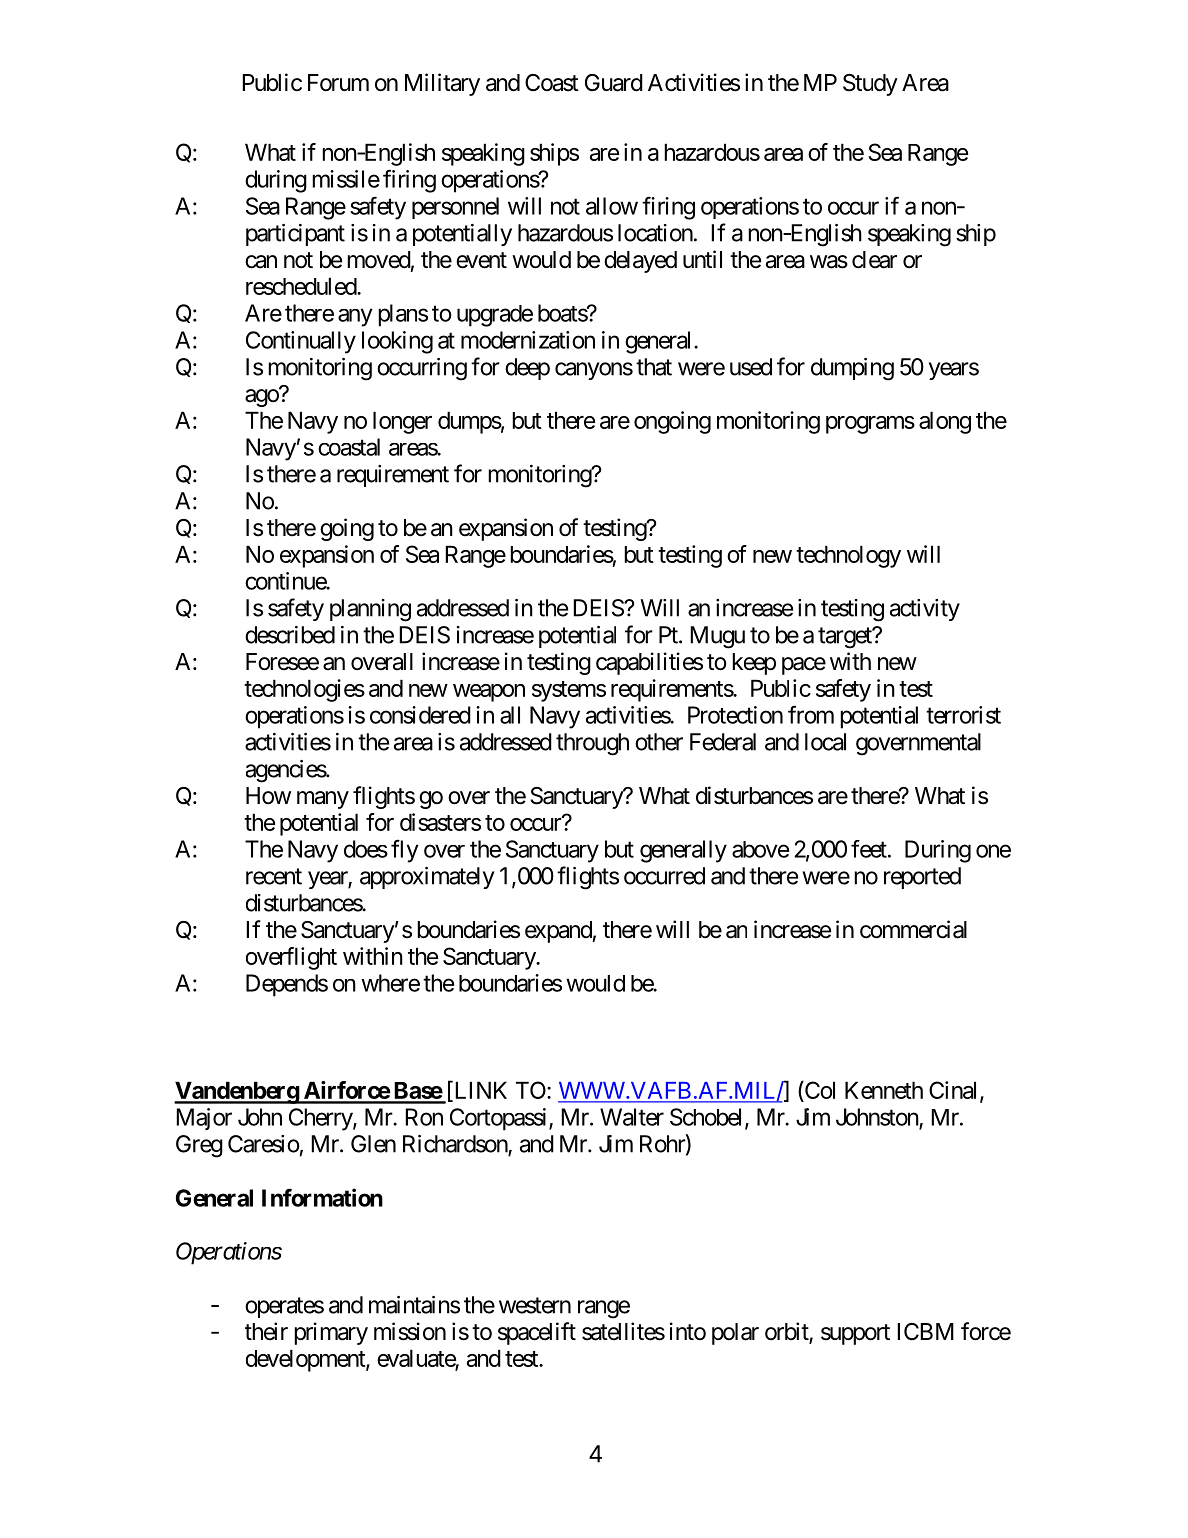 The height and width of the document is (1538, 1188). What do you see at coordinates (266, 1331) in the document?
I see `their` at bounding box center [266, 1331].
